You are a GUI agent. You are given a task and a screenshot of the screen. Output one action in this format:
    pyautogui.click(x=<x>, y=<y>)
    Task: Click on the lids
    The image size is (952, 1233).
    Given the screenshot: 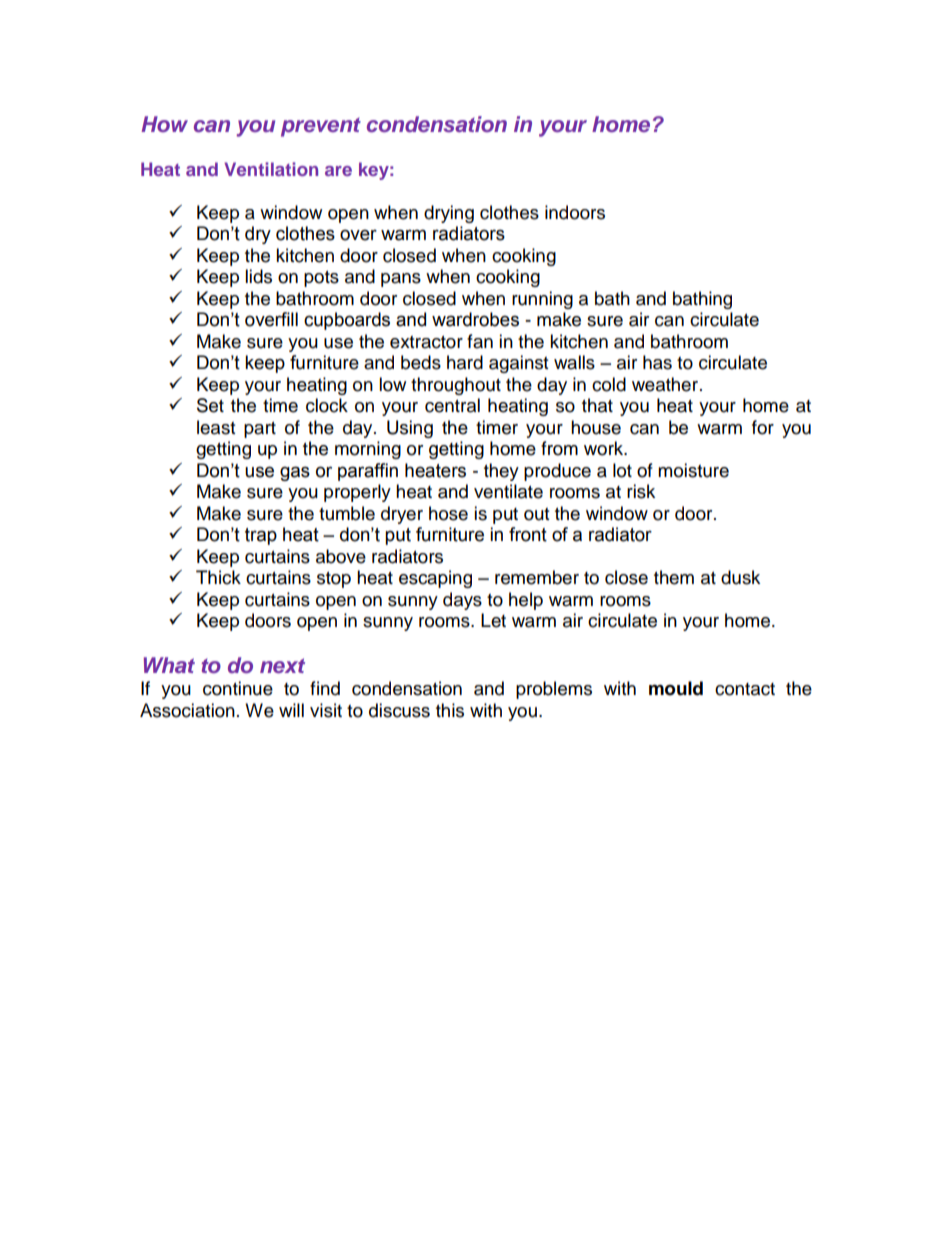 What is the action you would take?
    pyautogui.click(x=258, y=276)
